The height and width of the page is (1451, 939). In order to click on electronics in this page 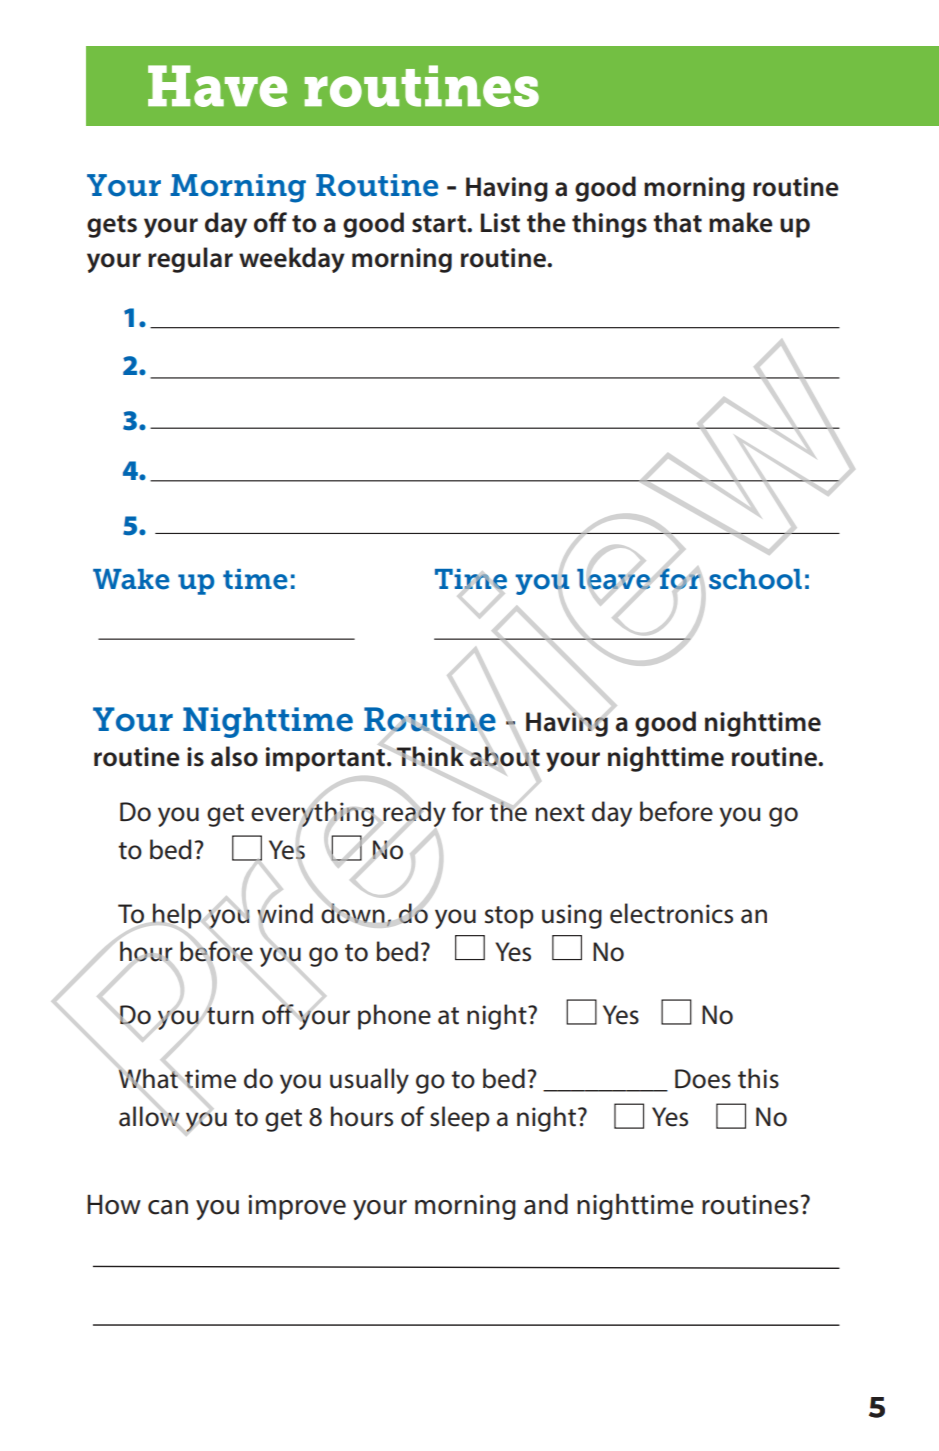, I will do `click(671, 913)`.
